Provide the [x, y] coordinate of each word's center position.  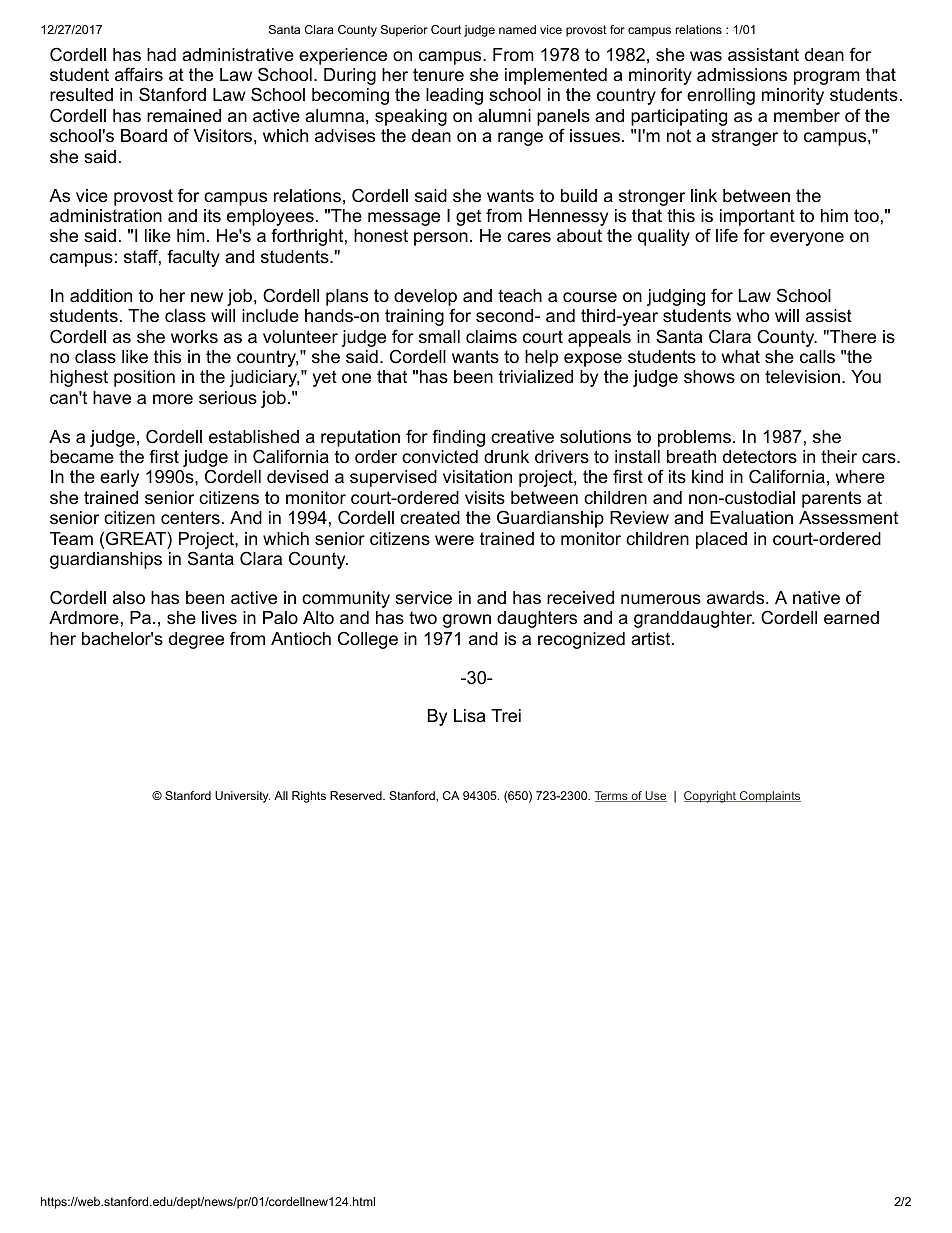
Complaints [769, 797]
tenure [438, 75]
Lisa [469, 716]
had [161, 55]
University [242, 797]
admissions [742, 75]
